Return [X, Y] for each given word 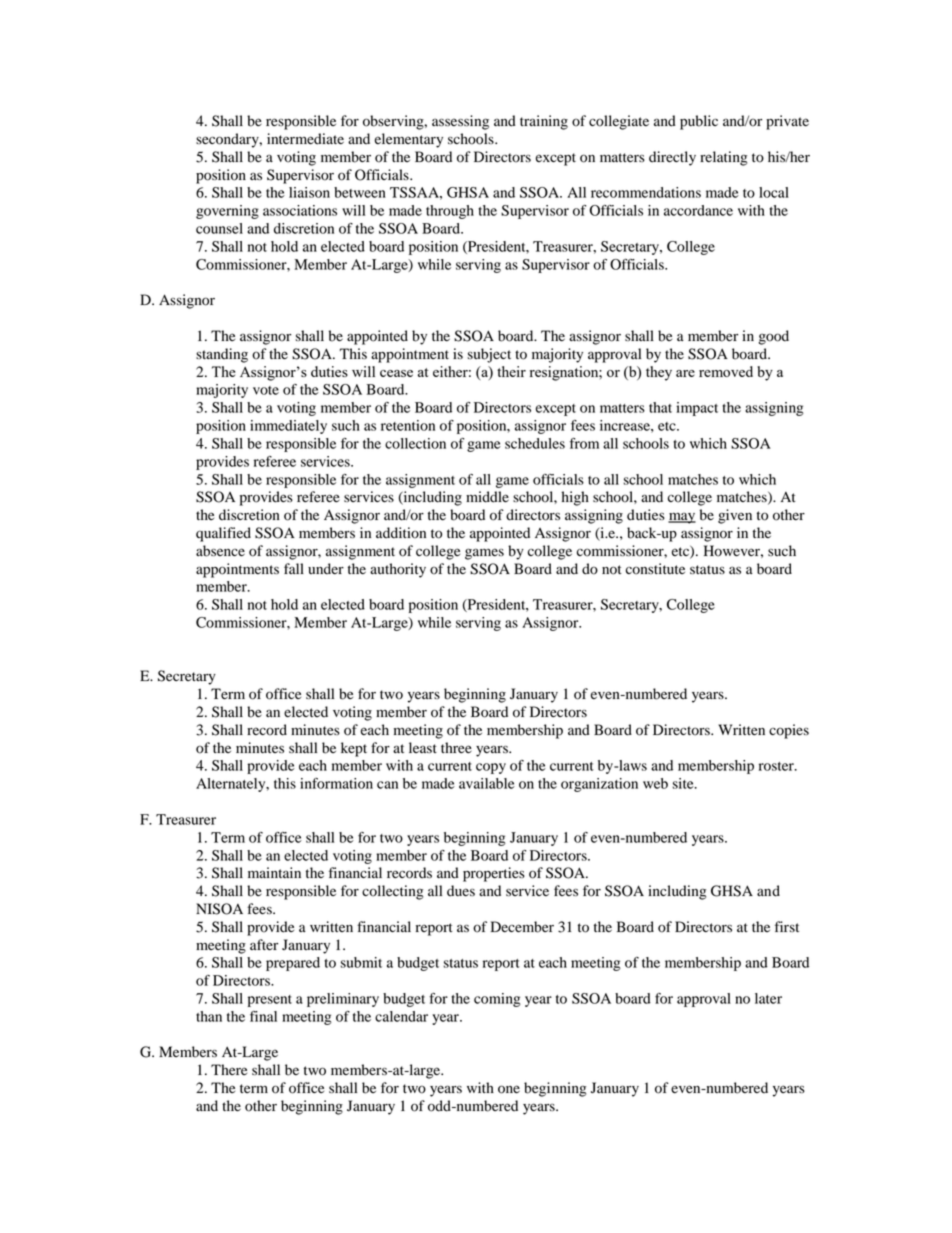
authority [398, 570]
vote [266, 390]
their [511, 371]
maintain [274, 872]
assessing [460, 122]
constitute [655, 569]
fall [294, 568]
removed [726, 371]
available [487, 783]
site [684, 783]
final [263, 1016]
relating [724, 158]
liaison [309, 192]
